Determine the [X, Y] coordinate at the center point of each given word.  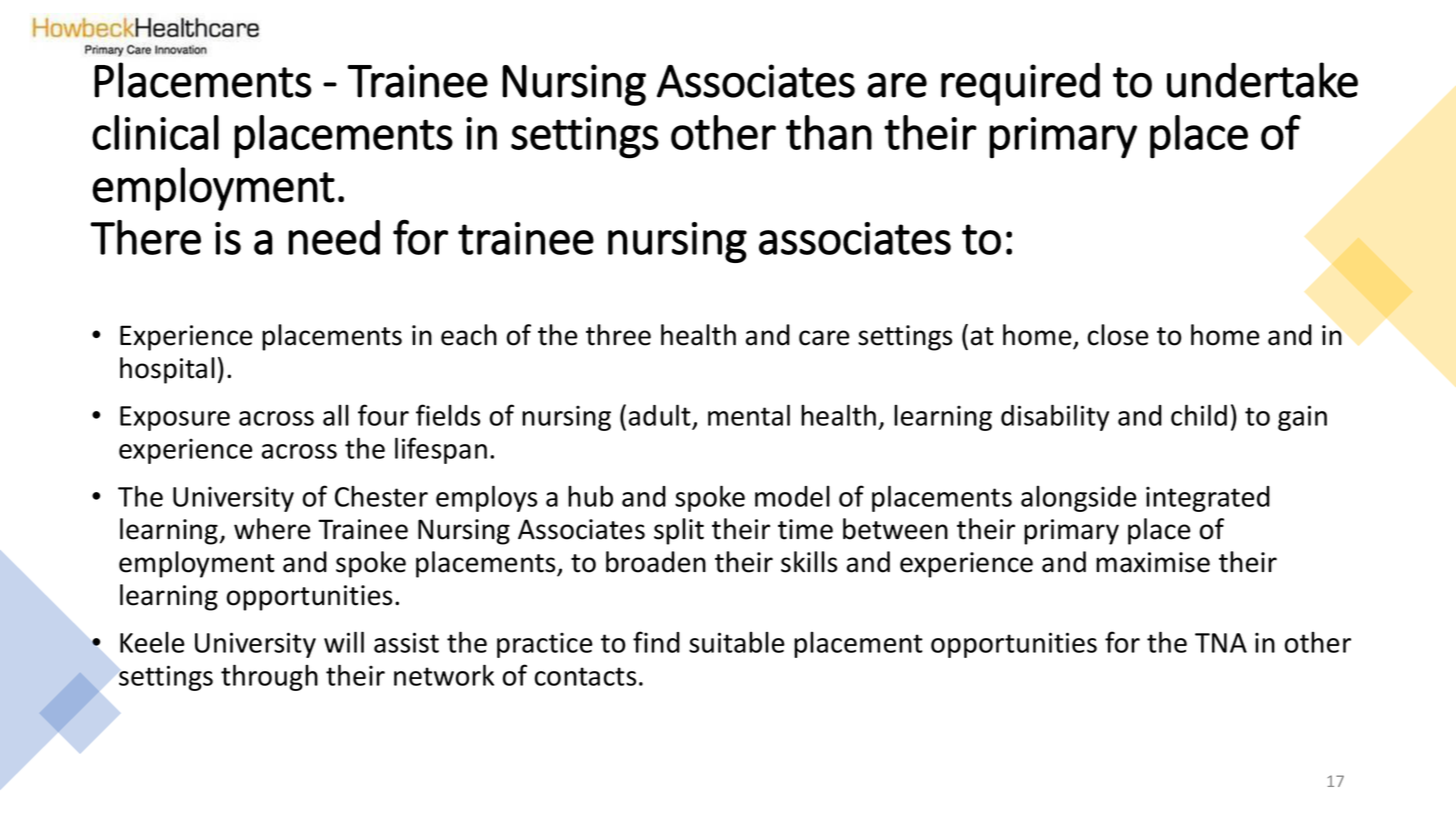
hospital [167, 370]
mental [749, 415]
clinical [155, 132]
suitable [737, 642]
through [269, 677]
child [1199, 415]
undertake [1262, 80]
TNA [1221, 643]
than [829, 132]
